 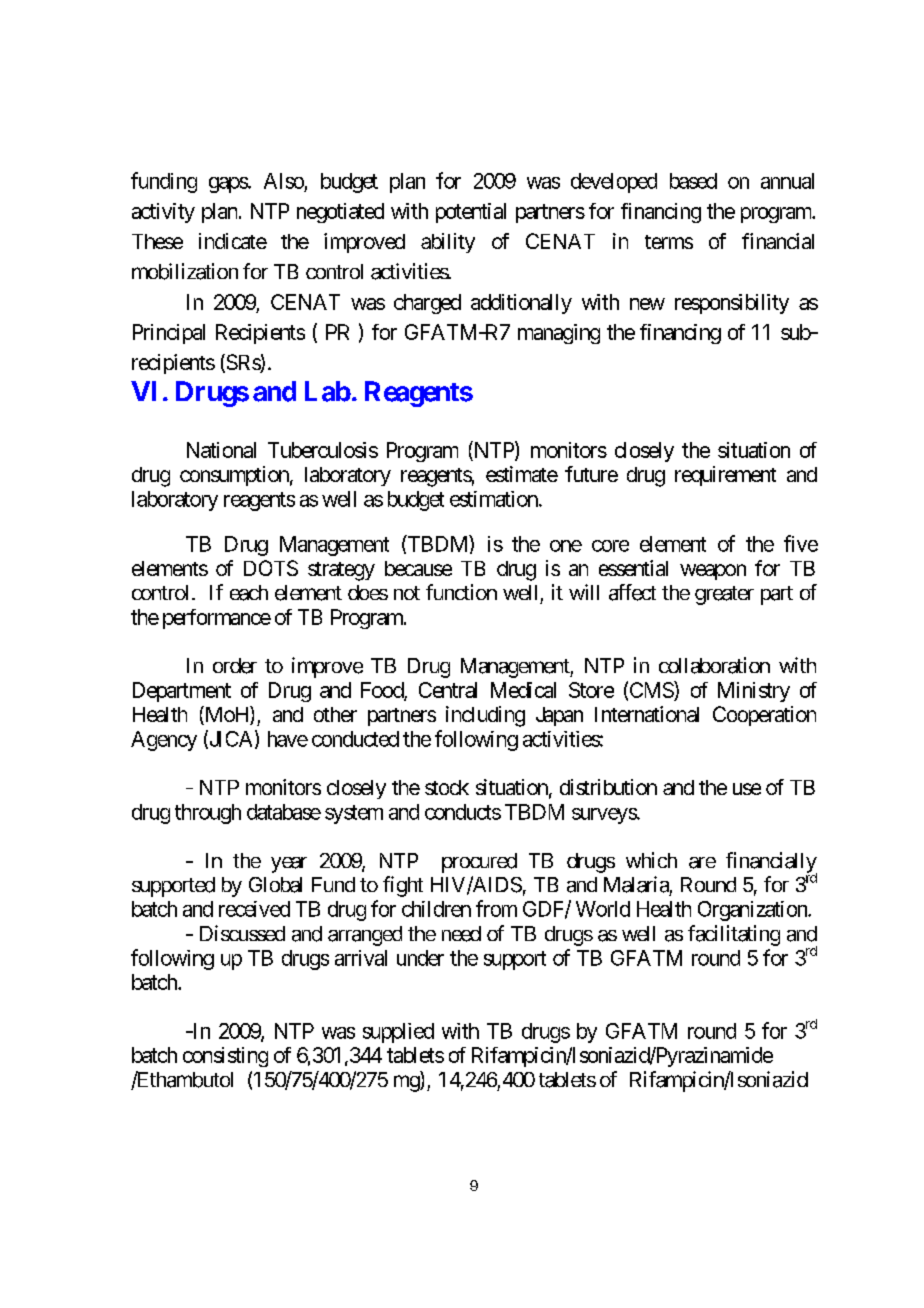 I want to click on based, so click(x=693, y=181).
